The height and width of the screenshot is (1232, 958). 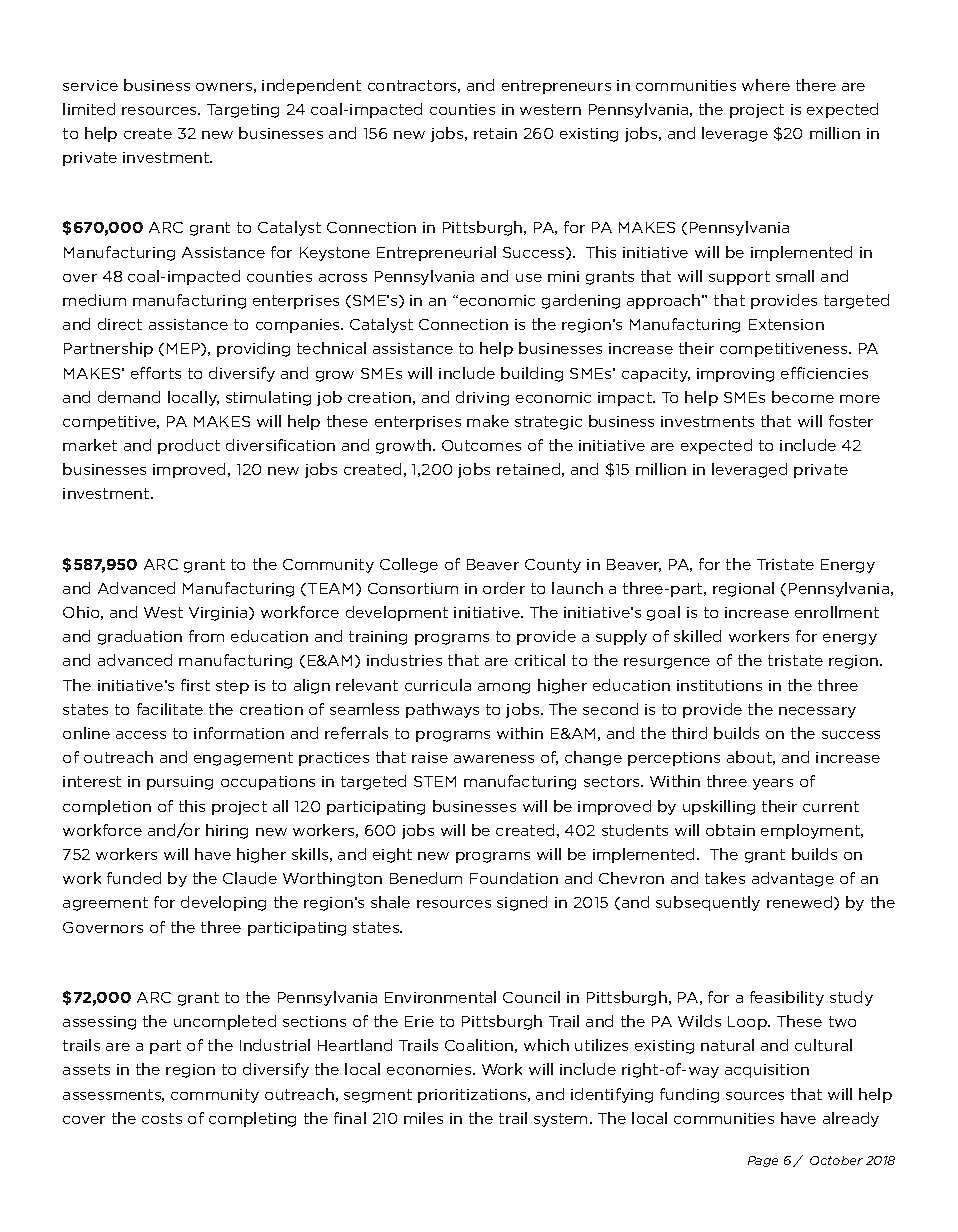 I want to click on where, so click(x=766, y=85).
